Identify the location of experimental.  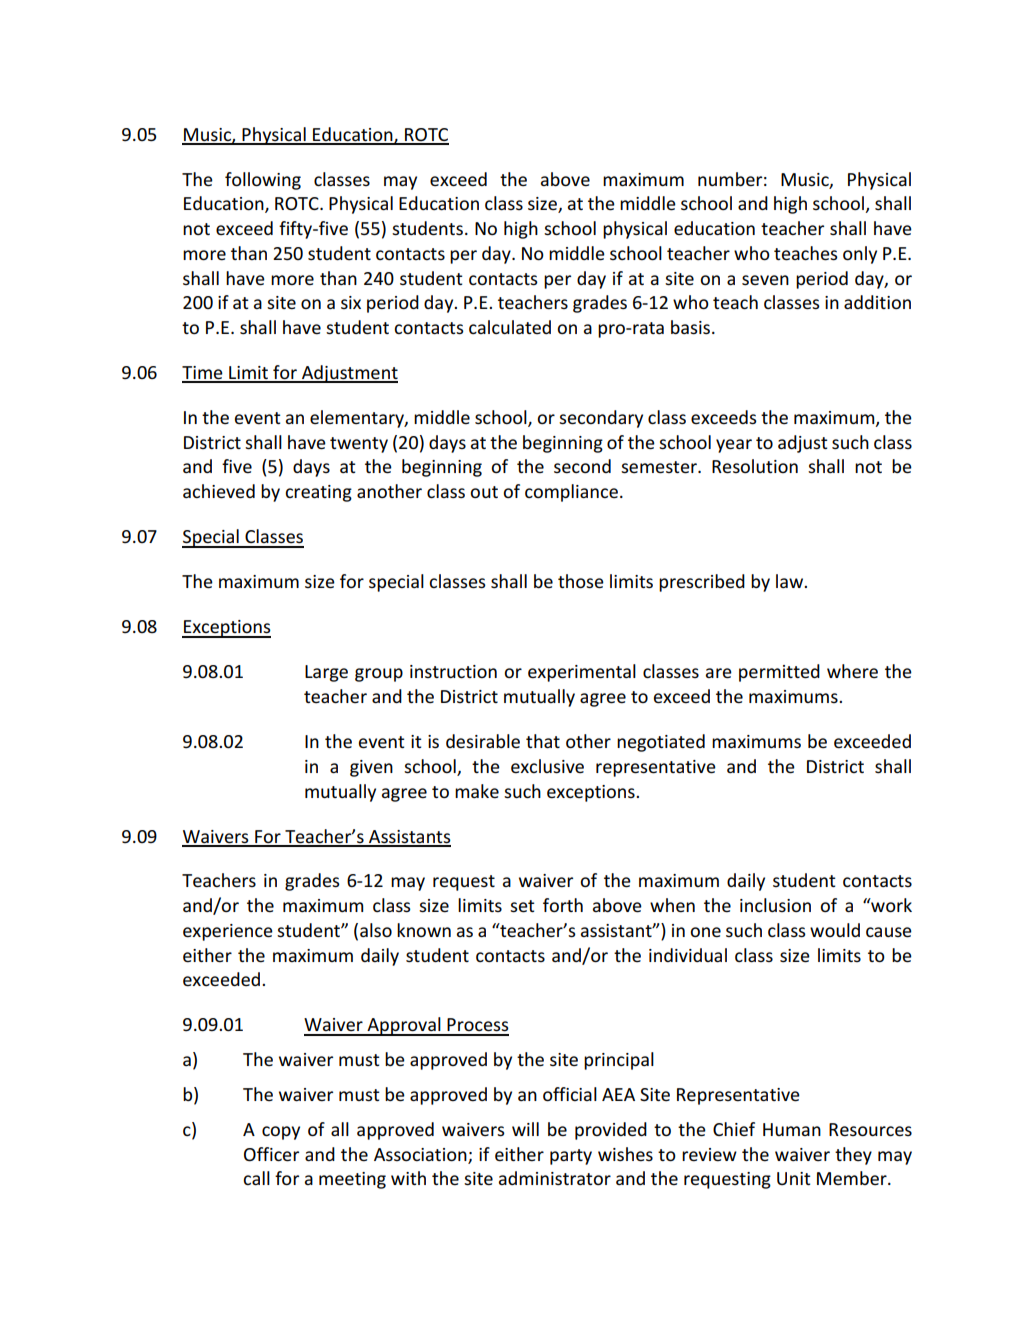
(582, 673).
